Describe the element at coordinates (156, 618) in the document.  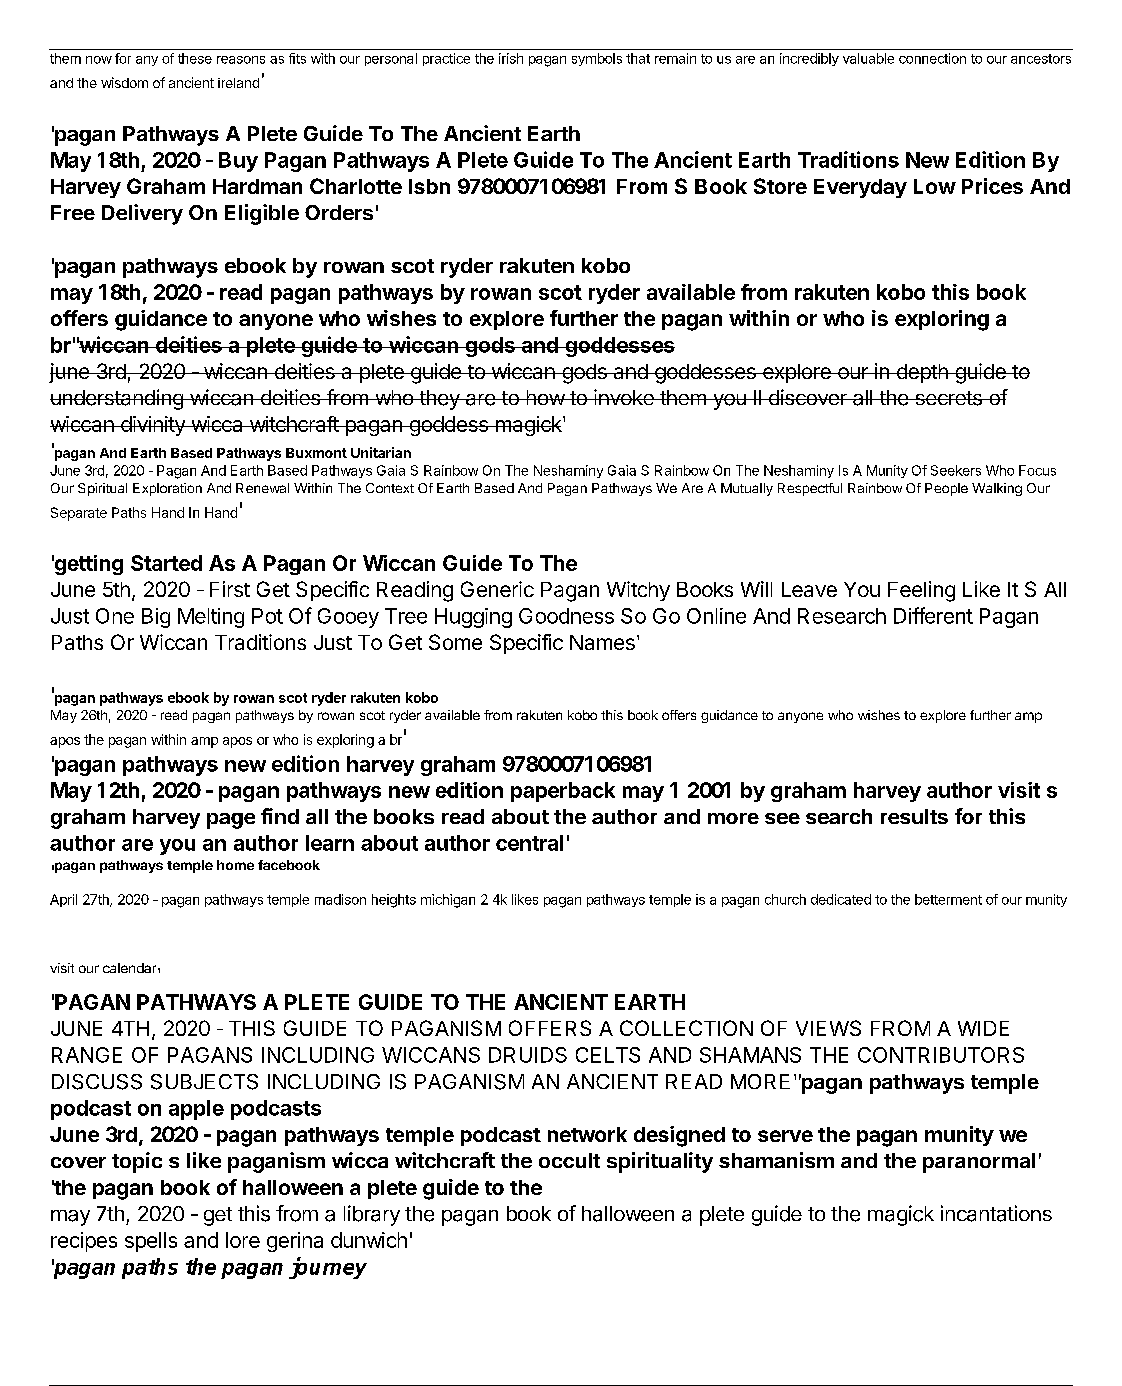
I see `Big` at that location.
